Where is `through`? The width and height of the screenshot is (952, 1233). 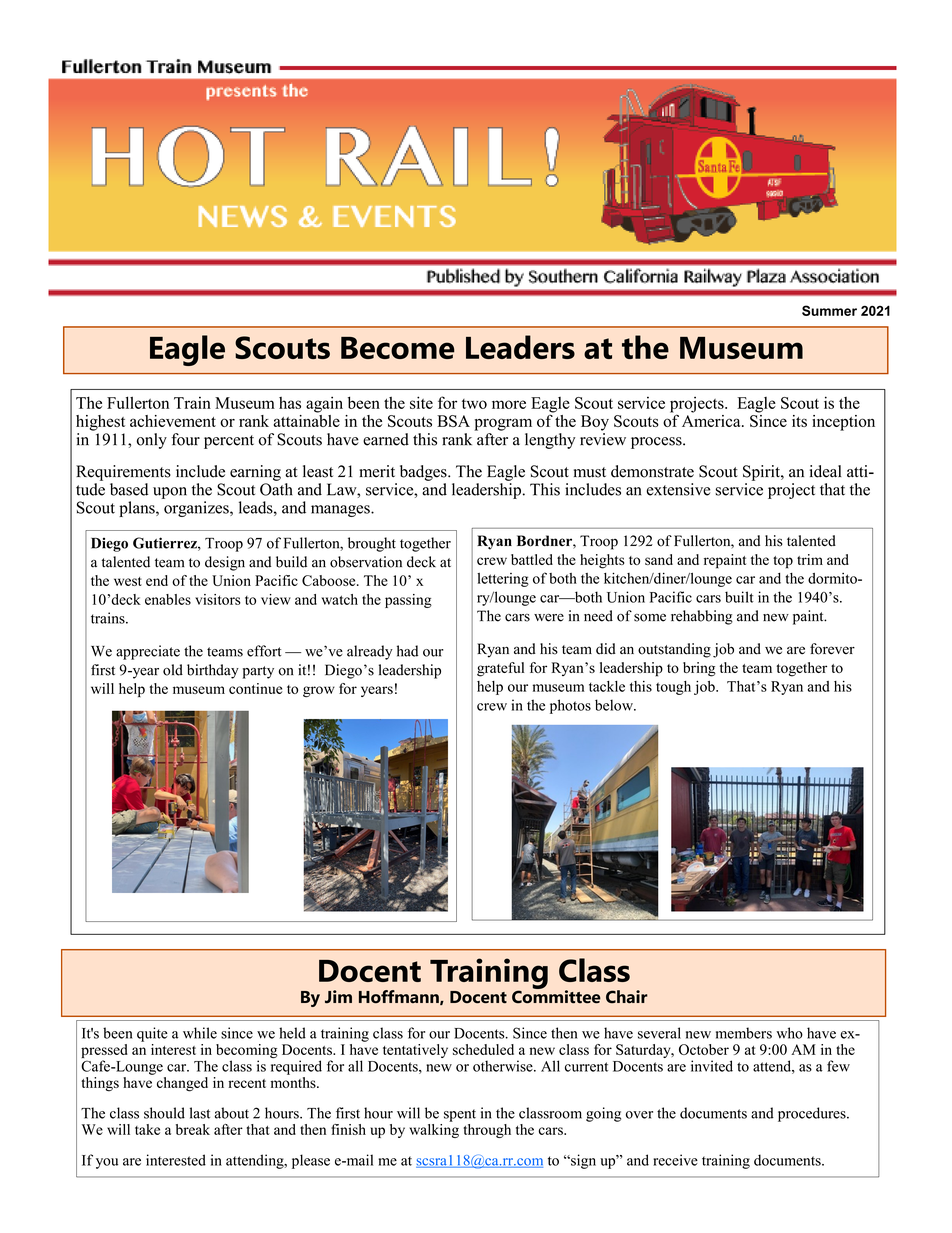 through is located at coordinates (487, 1131).
